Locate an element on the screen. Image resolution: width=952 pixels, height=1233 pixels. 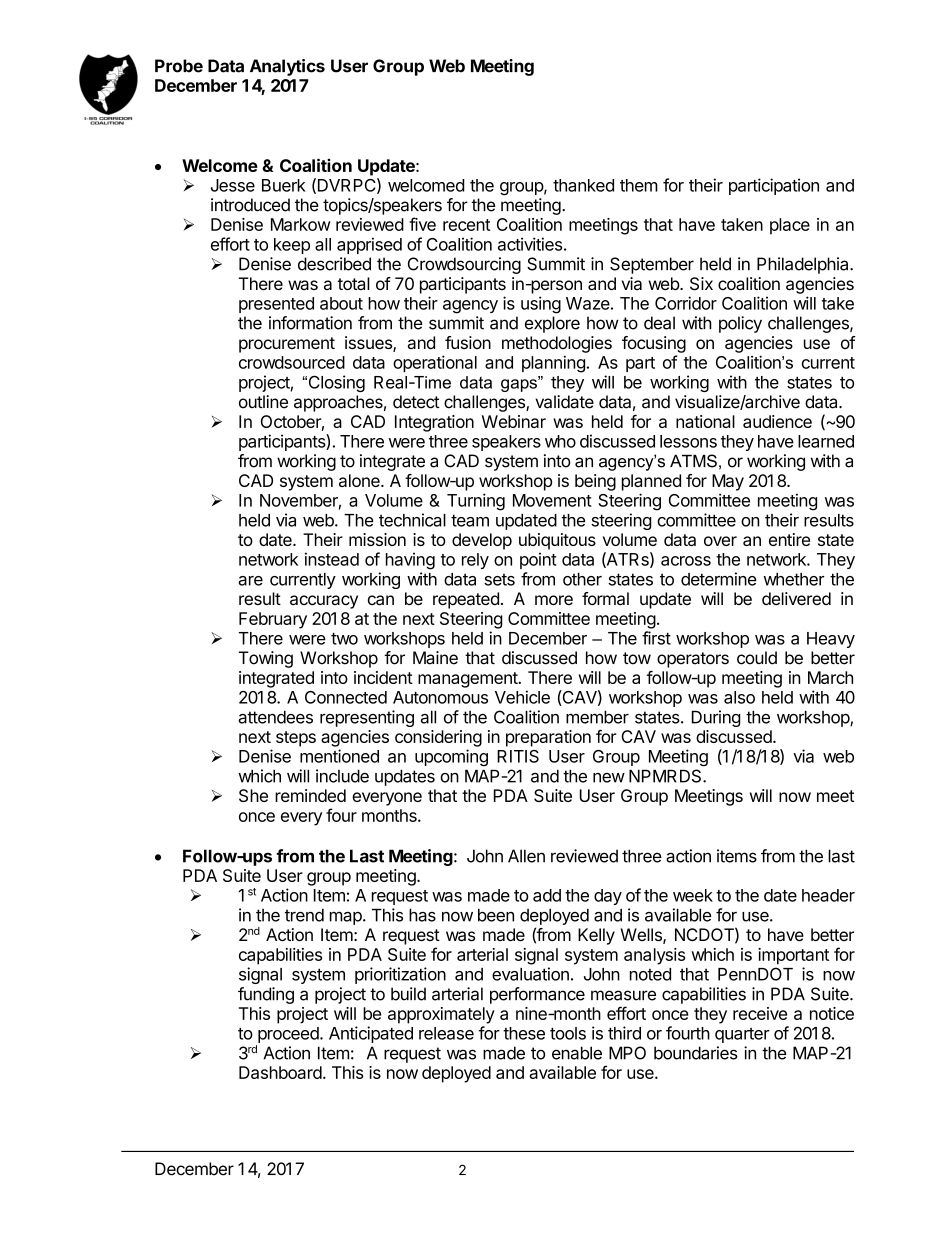
fusion is located at coordinates (468, 342).
